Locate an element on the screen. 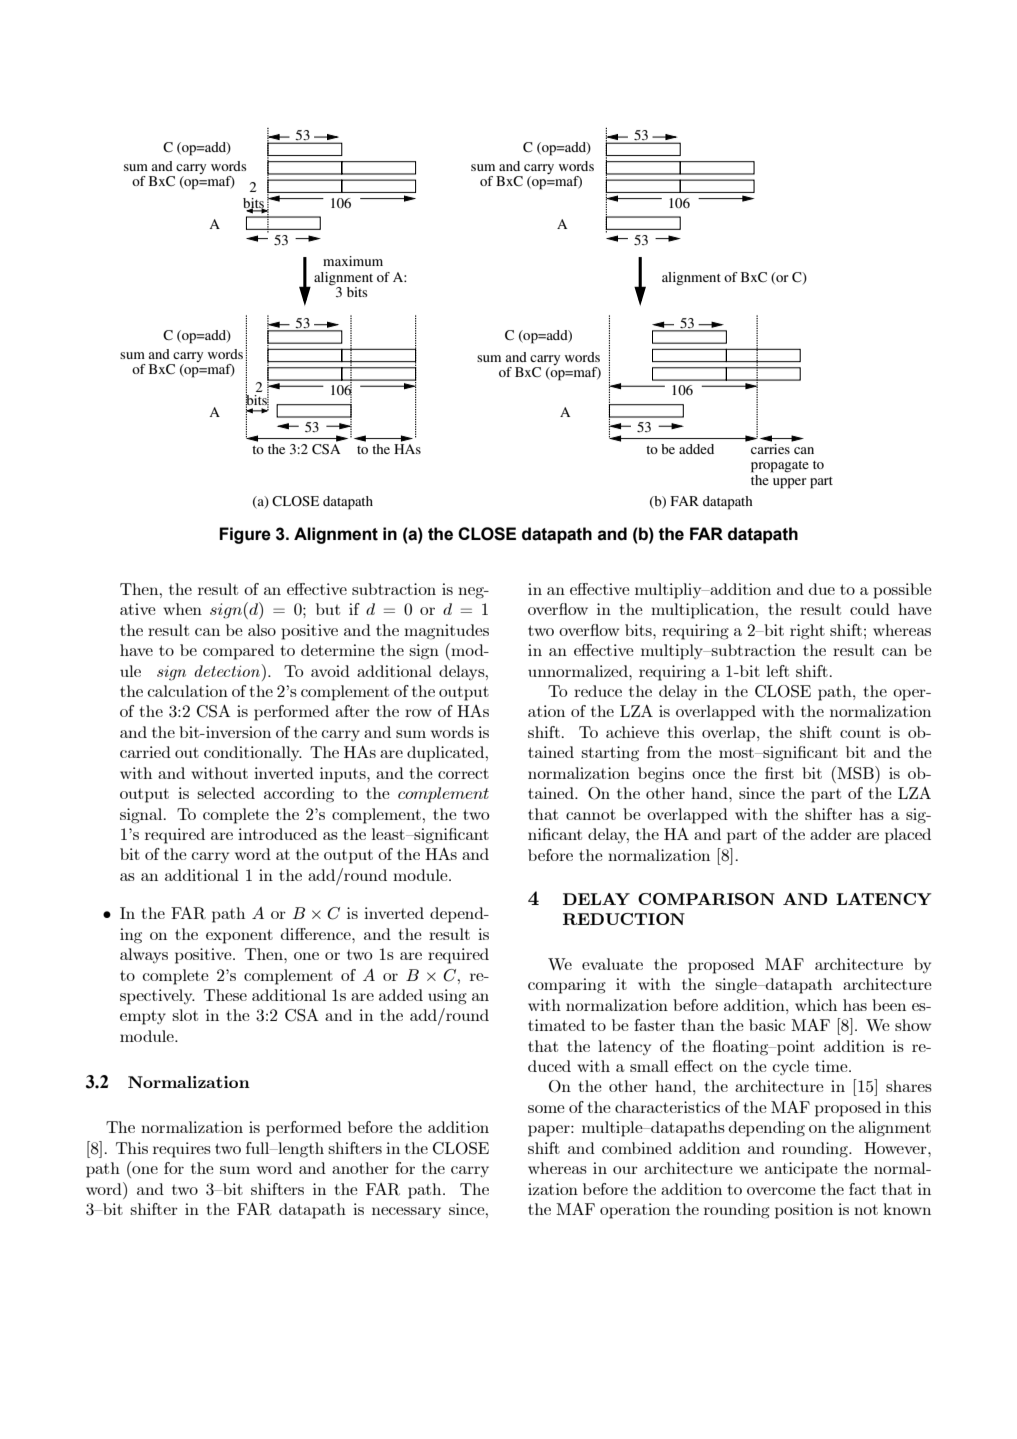 This screenshot has height=1439, width=1017. duplicated is located at coordinates (447, 754).
